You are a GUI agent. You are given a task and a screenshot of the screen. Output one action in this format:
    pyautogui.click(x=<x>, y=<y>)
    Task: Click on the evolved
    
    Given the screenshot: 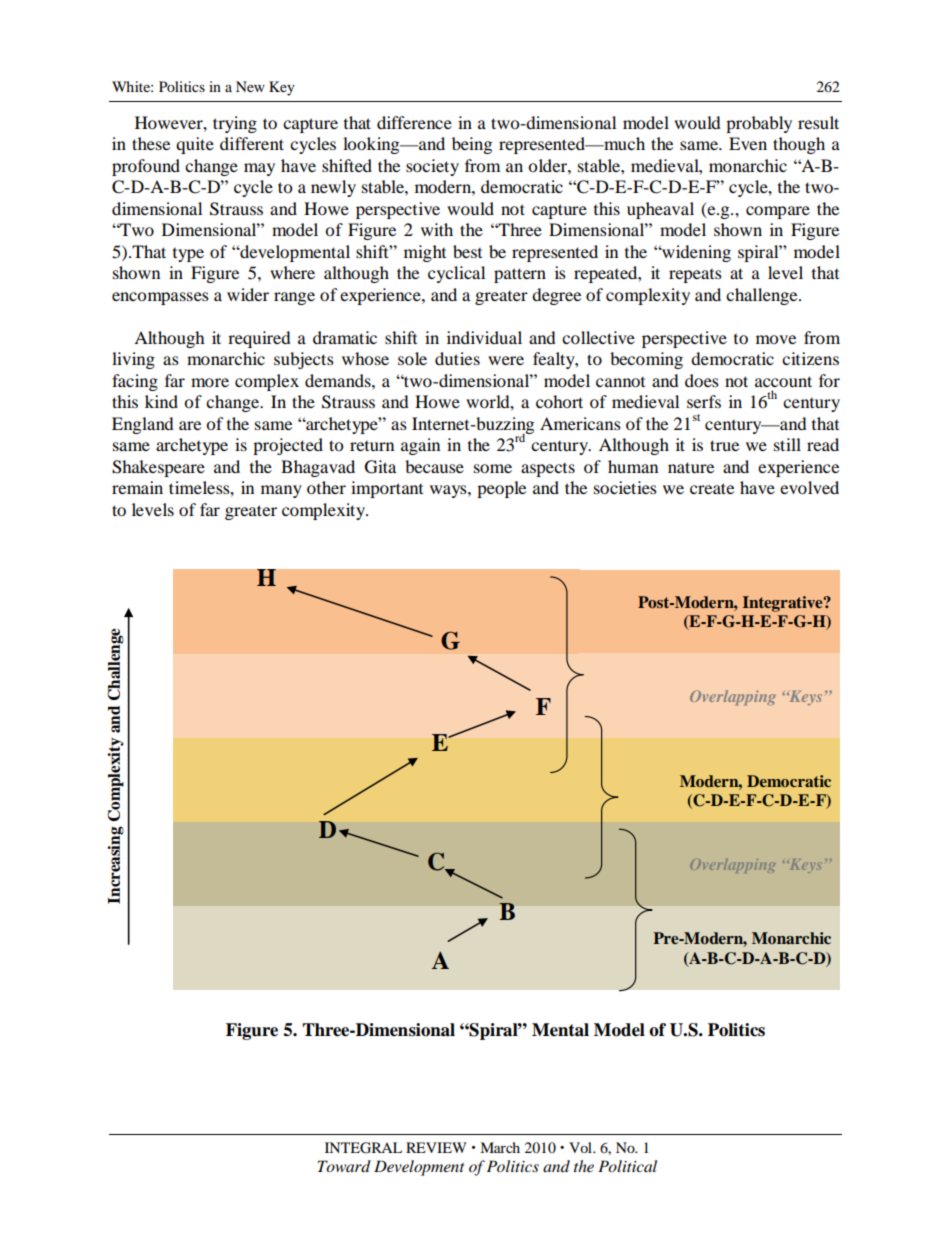 What is the action you would take?
    pyautogui.click(x=809, y=487)
